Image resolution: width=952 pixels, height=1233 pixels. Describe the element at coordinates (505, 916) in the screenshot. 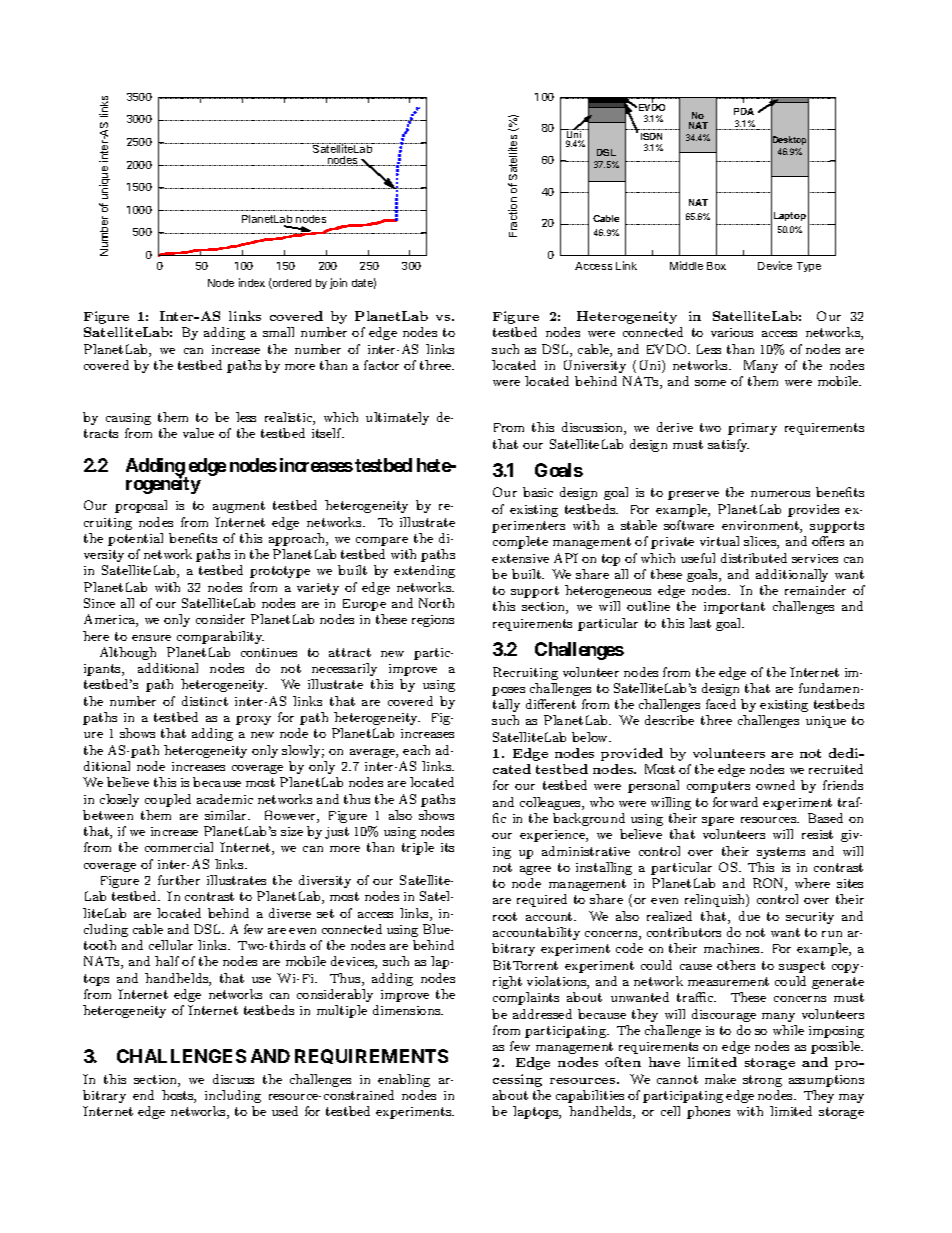

I see `root` at that location.
